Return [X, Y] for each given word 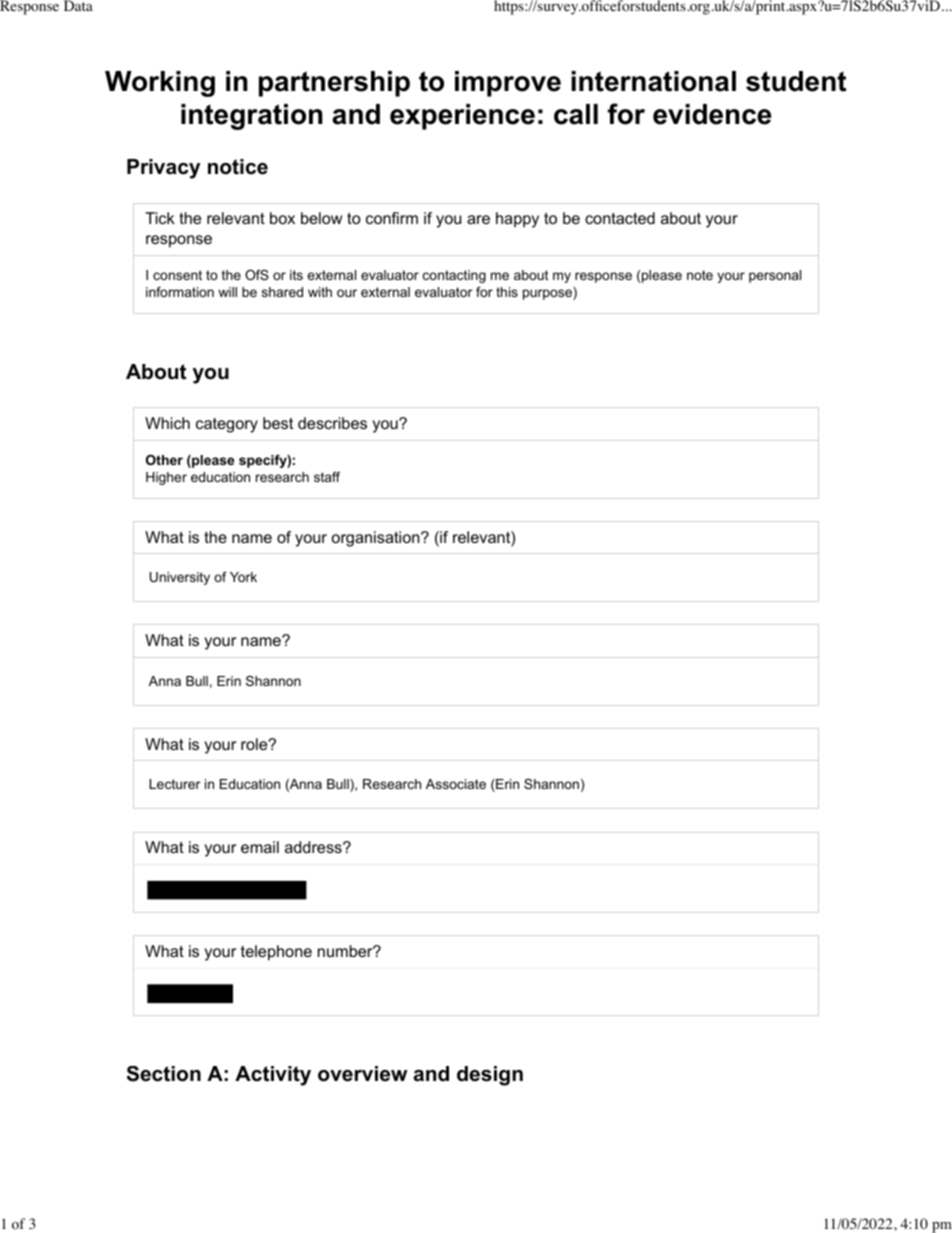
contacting [454, 276]
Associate [456, 784]
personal [775, 276]
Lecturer [174, 784]
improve [508, 84]
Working [160, 84]
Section [164, 1074]
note [700, 275]
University [180, 578]
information [180, 292]
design [490, 1076]
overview [362, 1074]
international [653, 81]
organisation [377, 539]
